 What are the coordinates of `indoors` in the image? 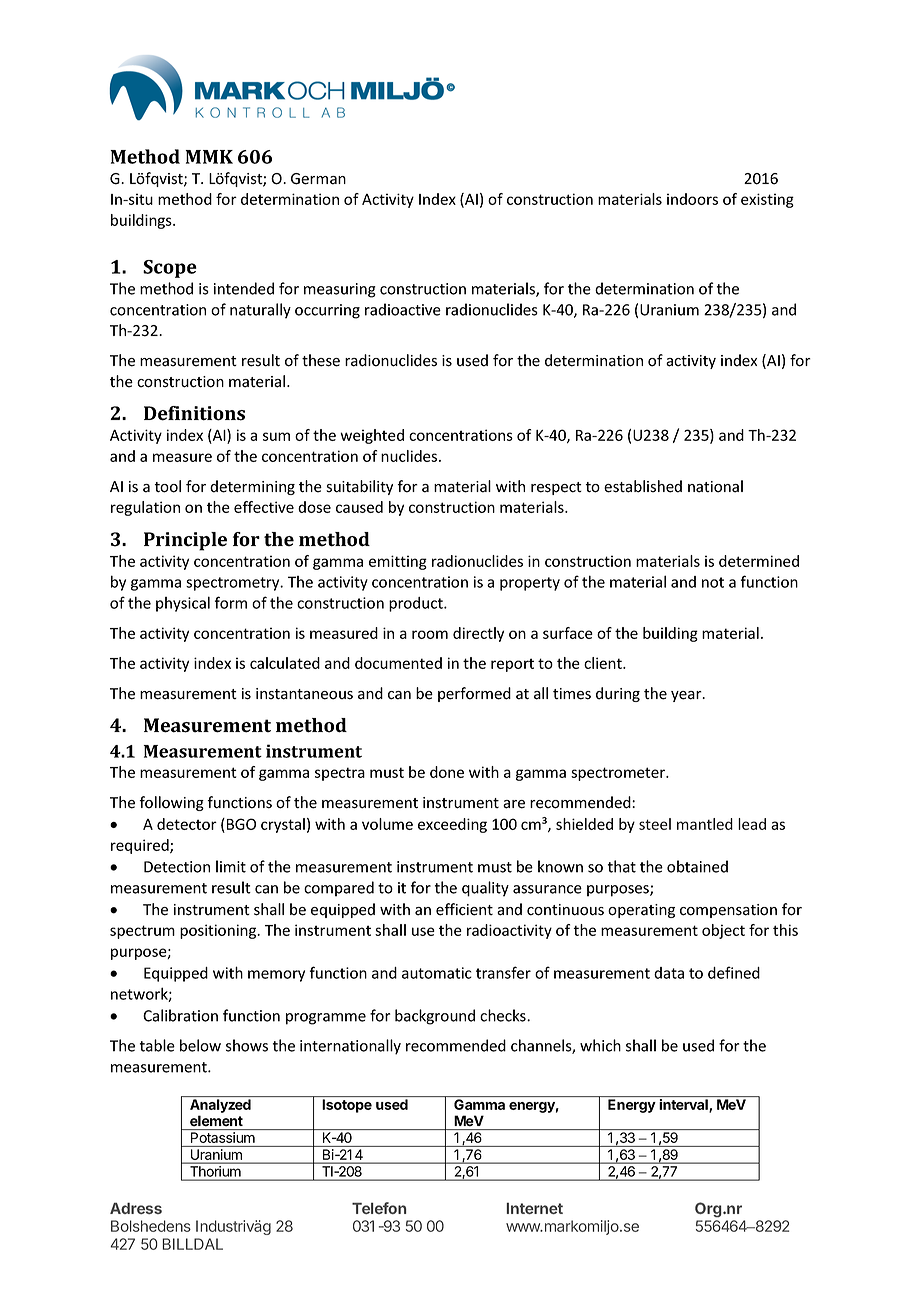 It's located at (692, 199).
